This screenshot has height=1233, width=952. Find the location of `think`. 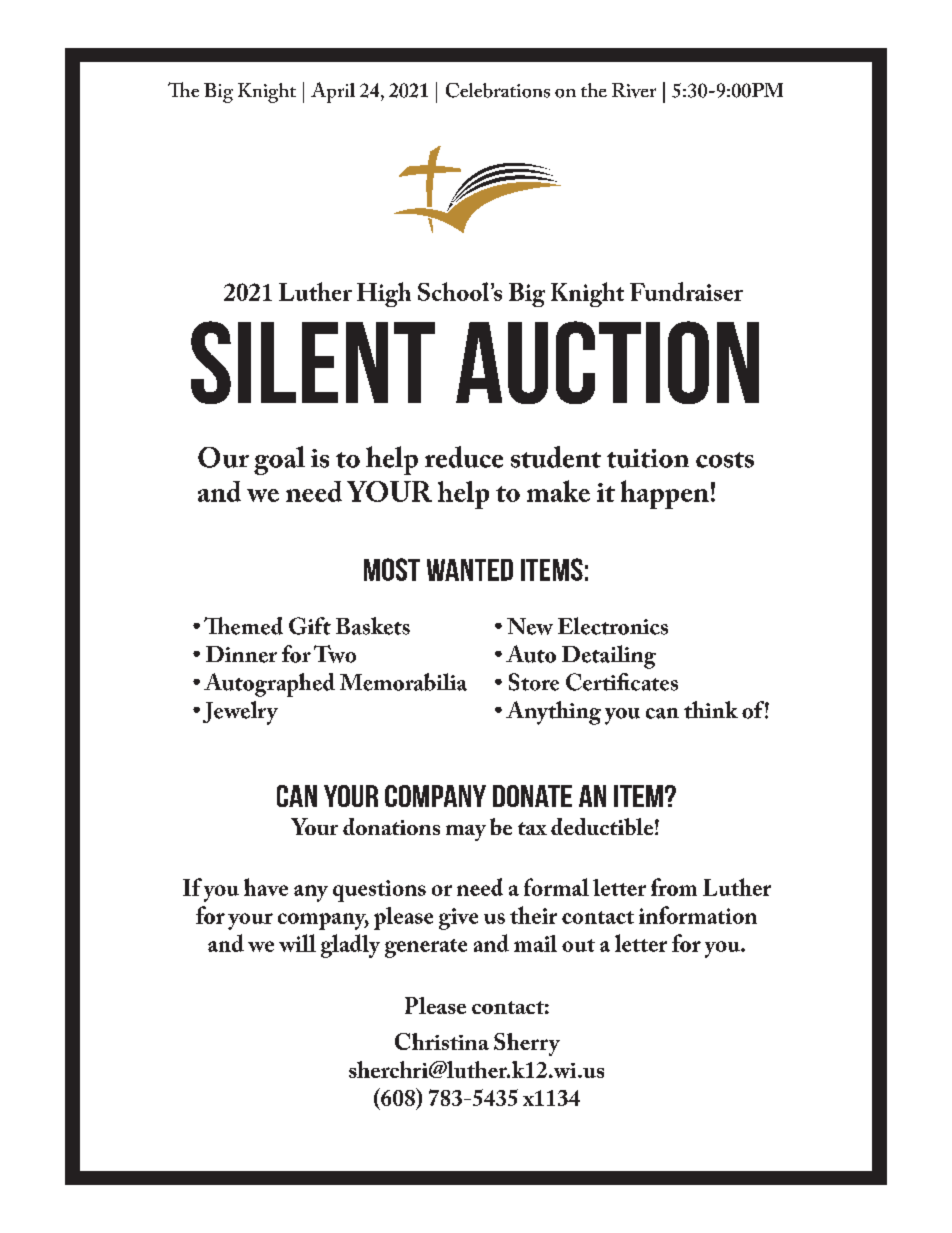

think is located at coordinates (711, 710).
